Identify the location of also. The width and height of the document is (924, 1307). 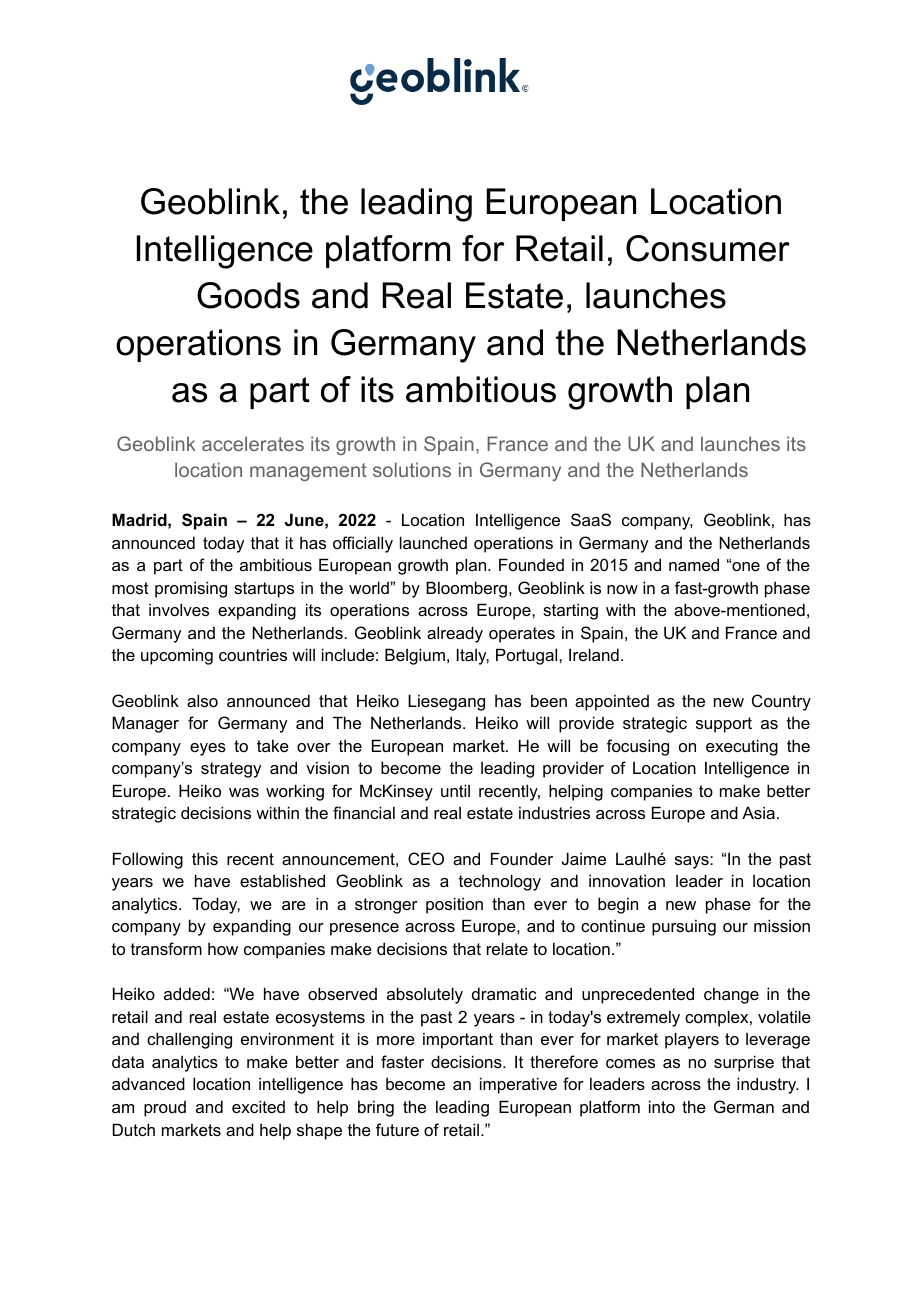
(202, 700).
